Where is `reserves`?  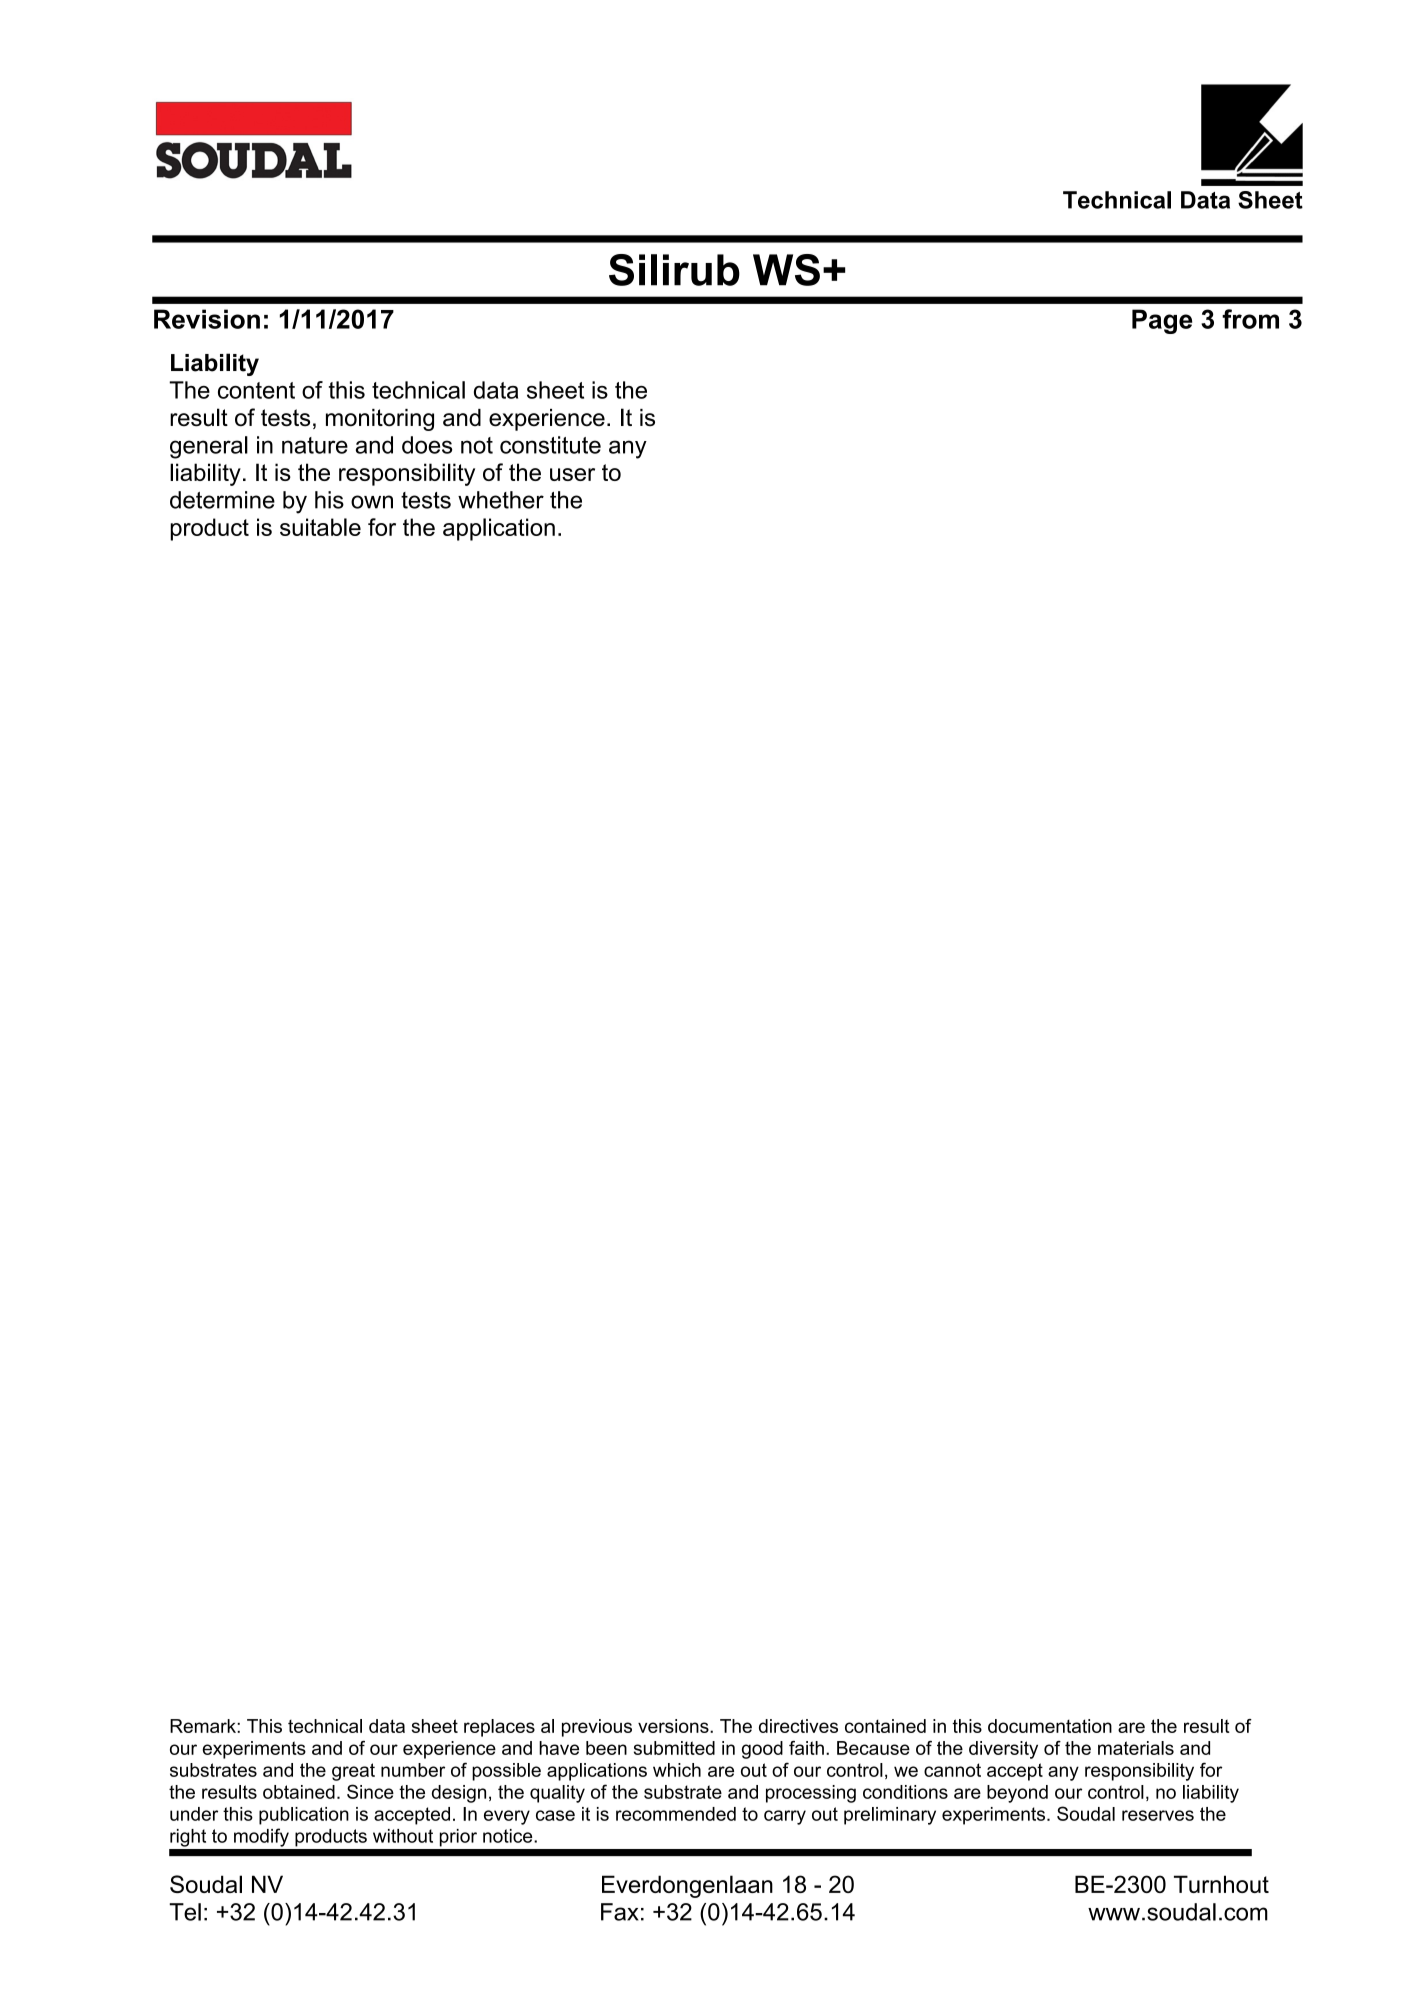 reserves is located at coordinates (1158, 1815).
